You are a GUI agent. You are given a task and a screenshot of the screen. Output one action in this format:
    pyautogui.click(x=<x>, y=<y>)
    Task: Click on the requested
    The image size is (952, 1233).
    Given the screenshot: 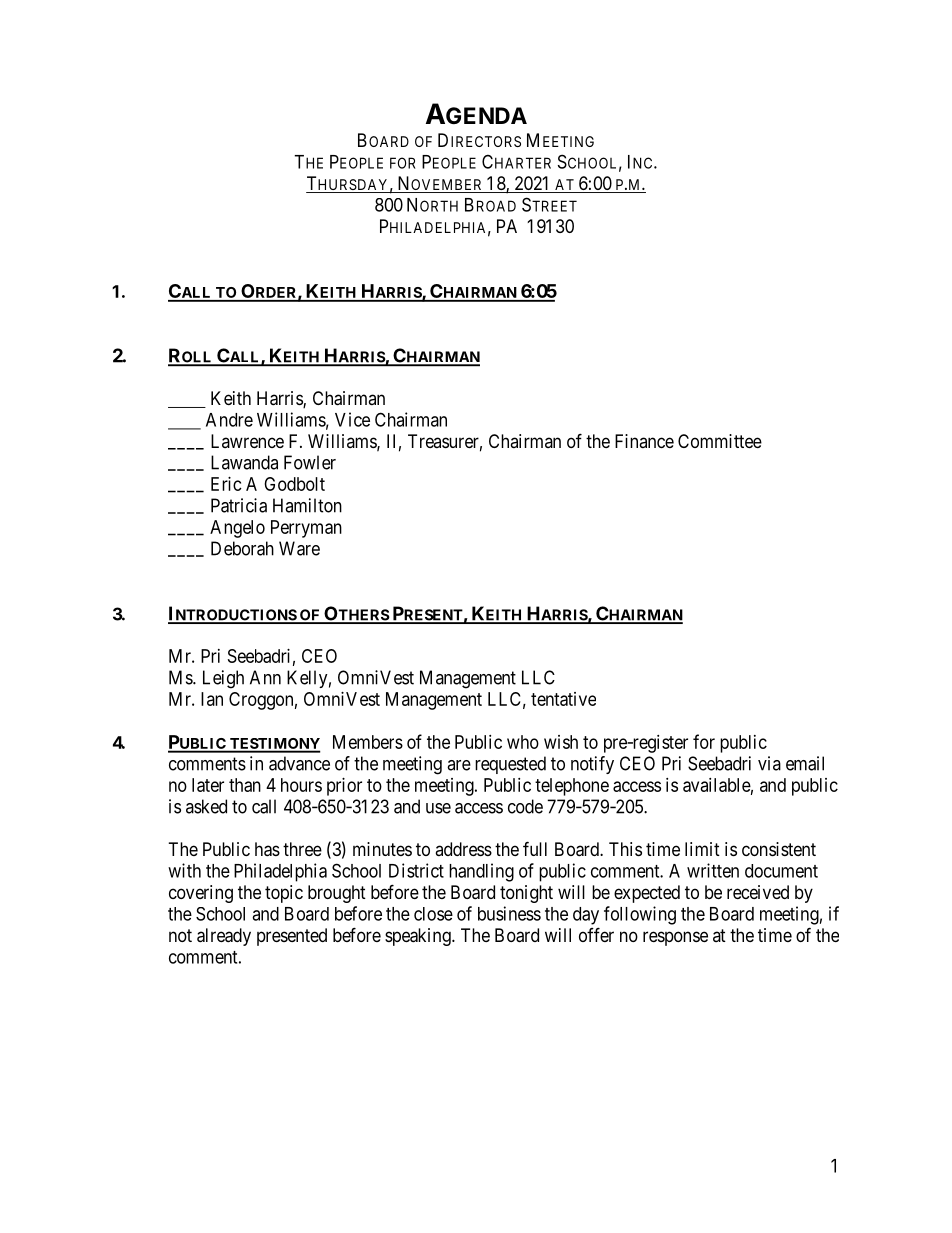 What is the action you would take?
    pyautogui.click(x=510, y=765)
